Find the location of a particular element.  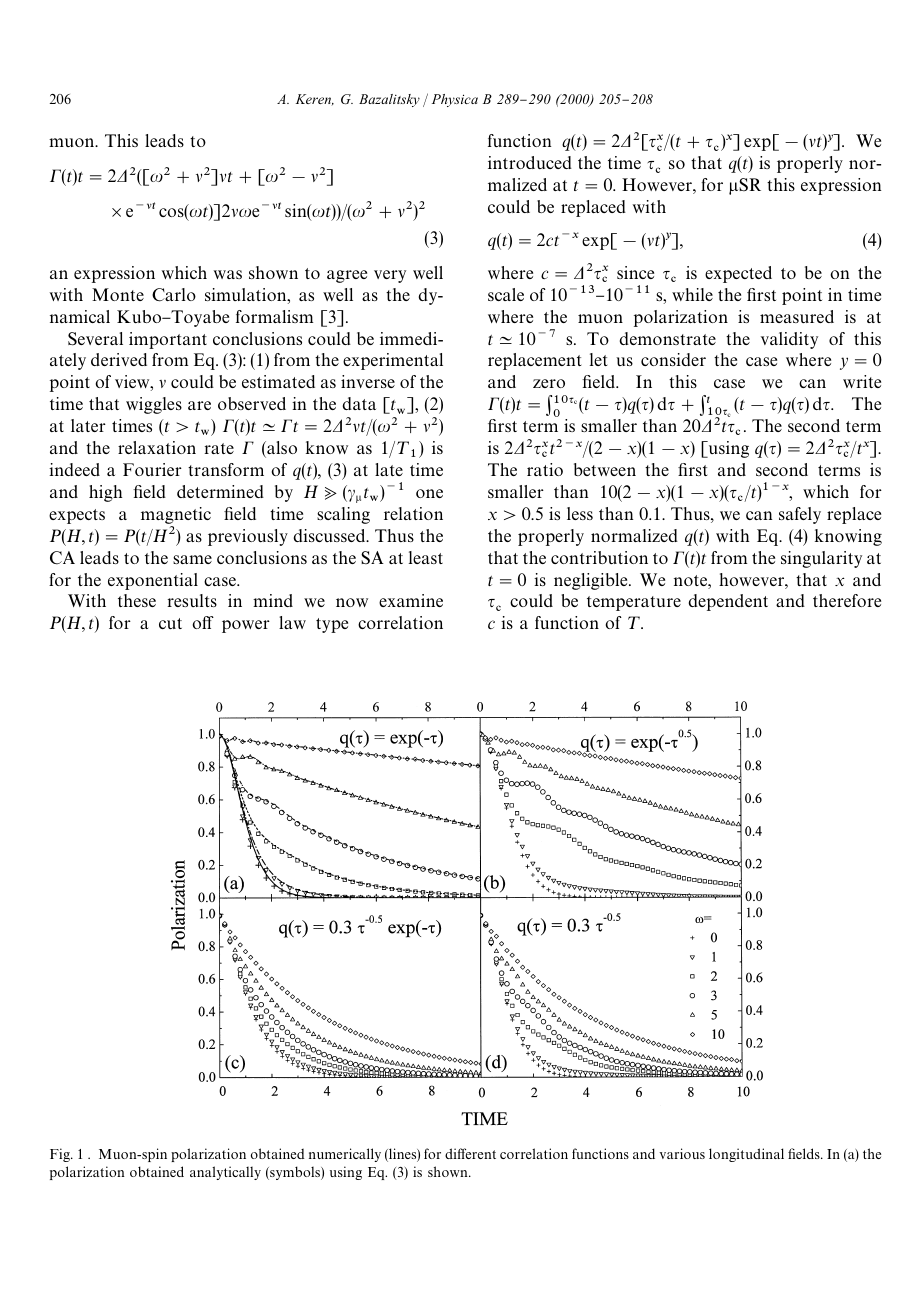

dependent is located at coordinates (728, 602).
